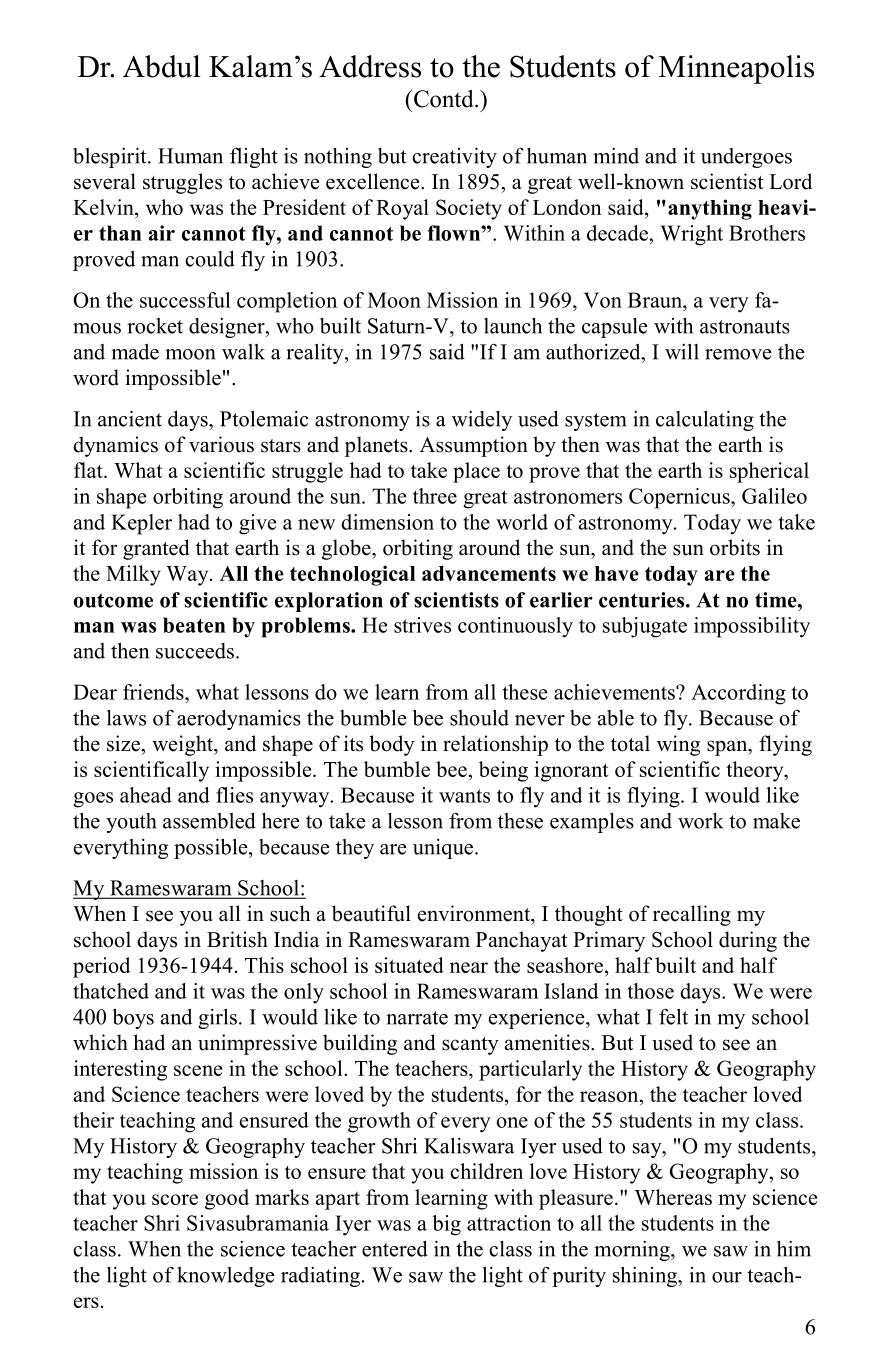 The image size is (887, 1372). I want to click on big, so click(446, 1225).
